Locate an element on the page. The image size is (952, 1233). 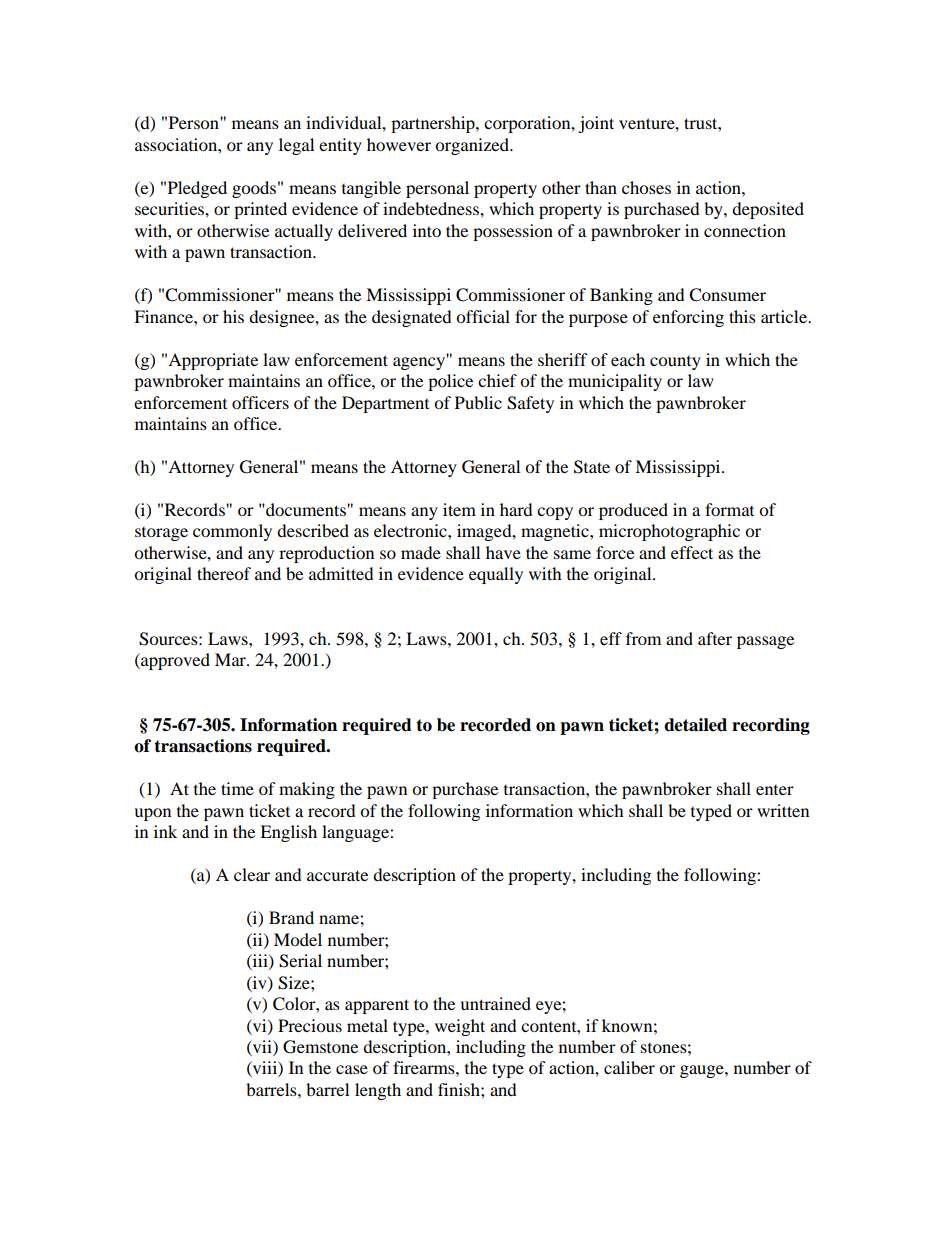
choses is located at coordinates (646, 187).
